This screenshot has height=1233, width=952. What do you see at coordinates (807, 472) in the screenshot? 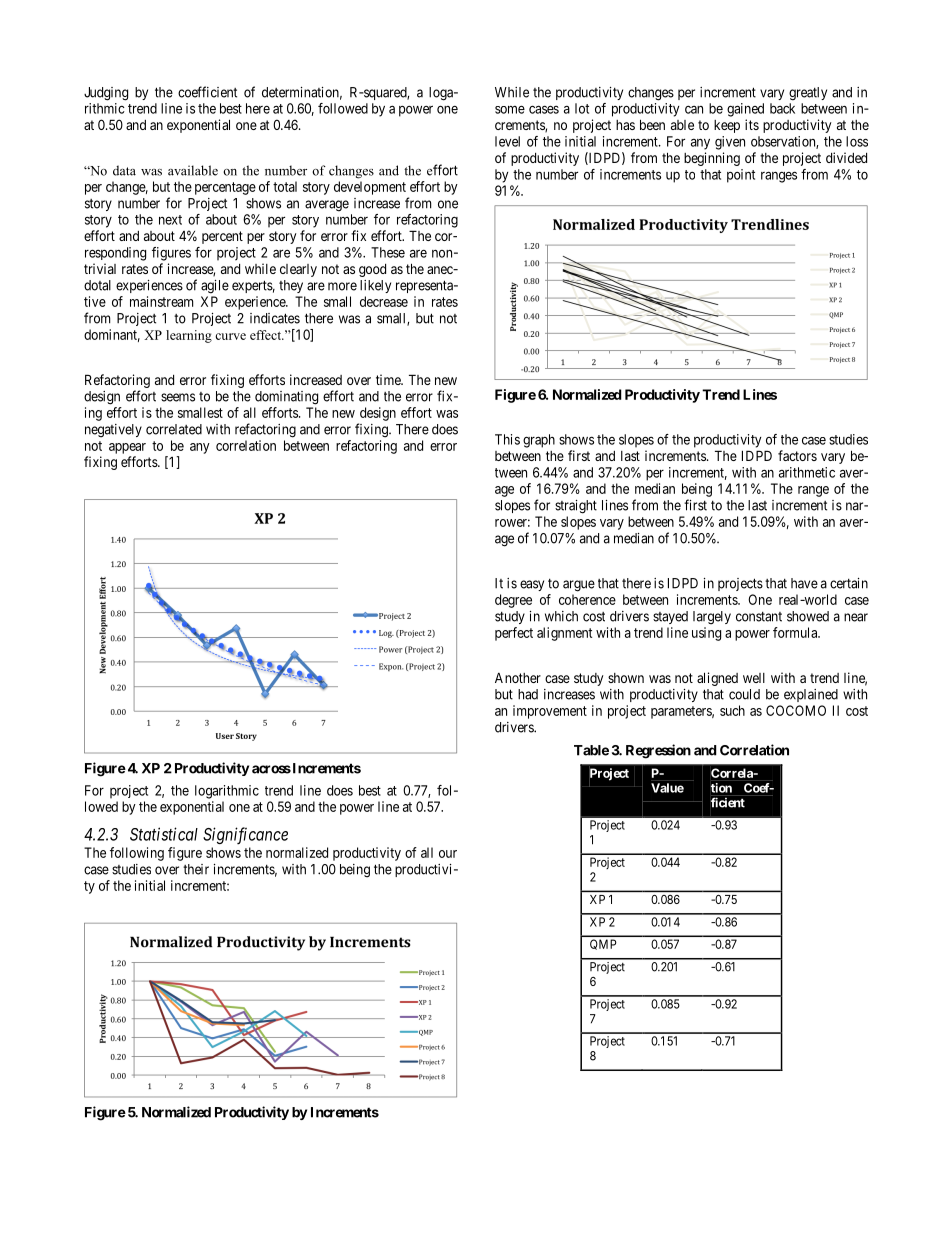
I see `arithmetic` at bounding box center [807, 472].
